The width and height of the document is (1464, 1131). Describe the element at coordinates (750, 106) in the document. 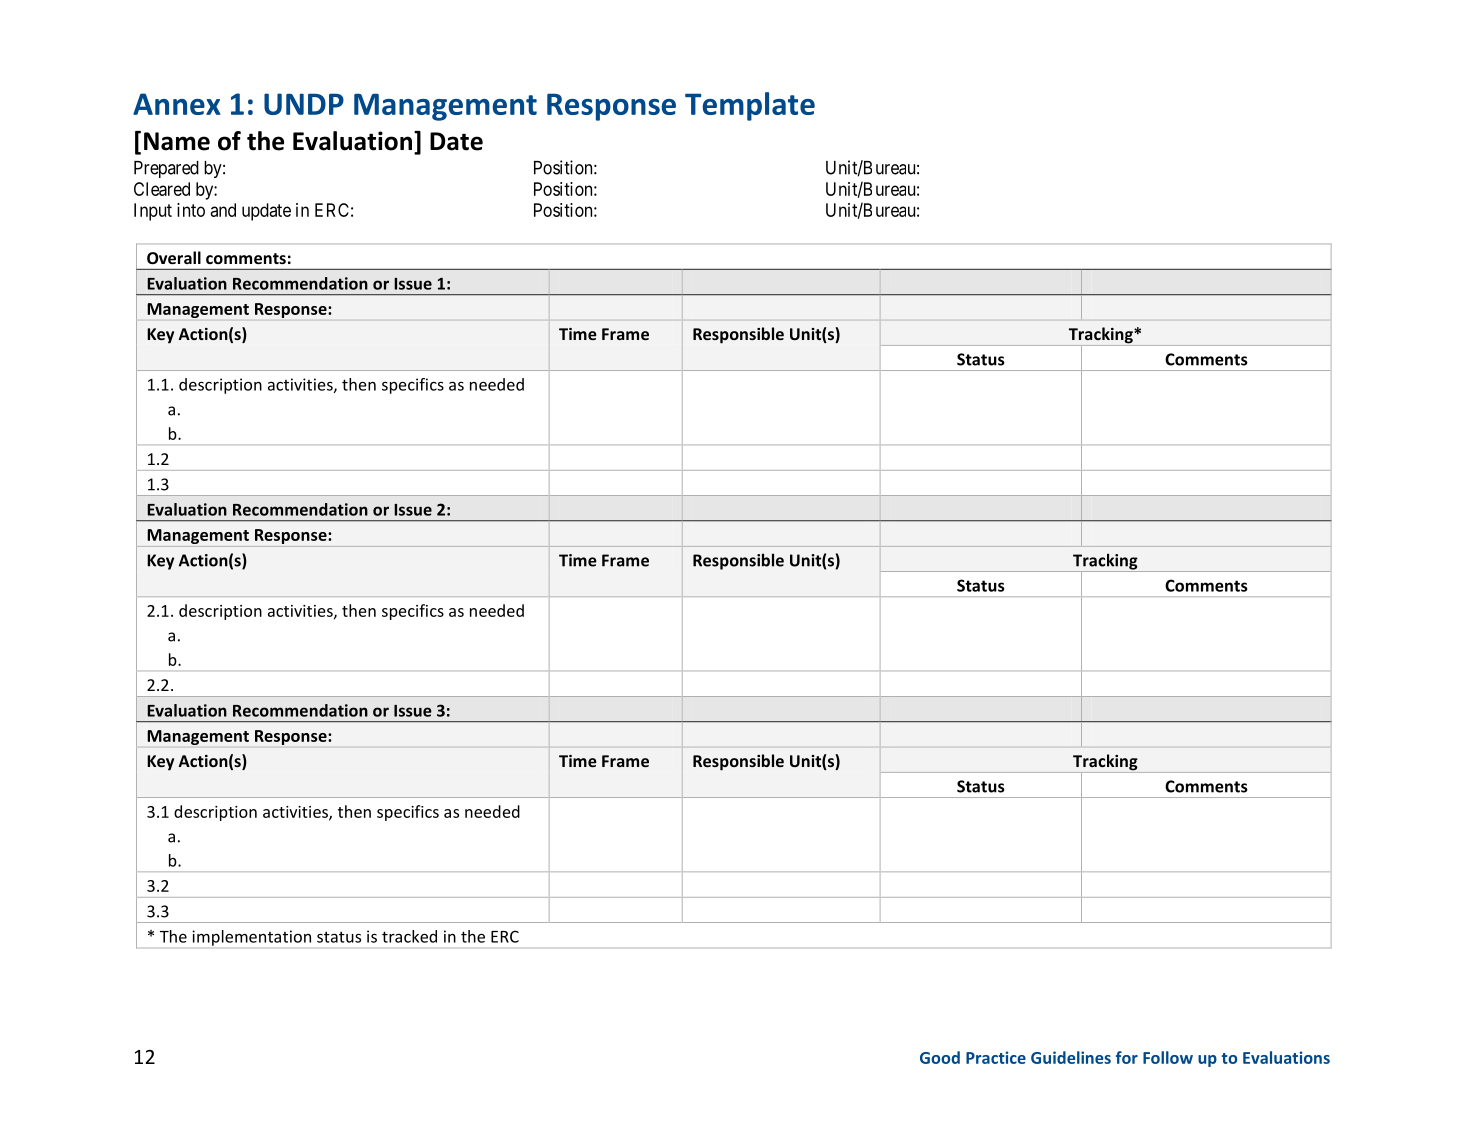

I see `Template` at that location.
